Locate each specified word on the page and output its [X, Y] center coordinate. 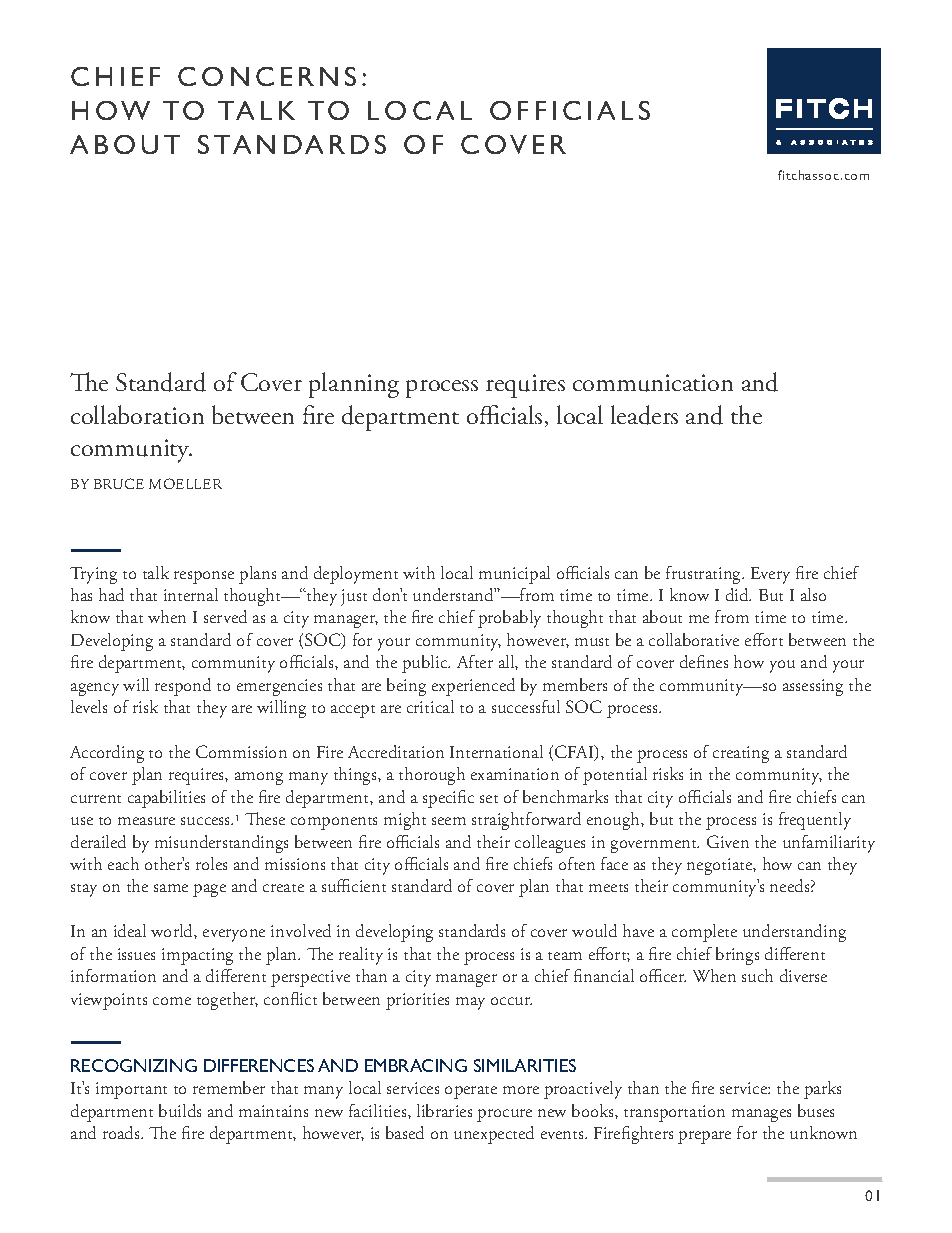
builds [180, 1110]
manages [761, 1115]
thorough [432, 776]
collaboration [137, 414]
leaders [644, 415]
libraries [444, 1110]
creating [741, 754]
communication [653, 383]
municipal [514, 575]
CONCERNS [267, 76]
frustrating [705, 575]
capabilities [166, 799]
